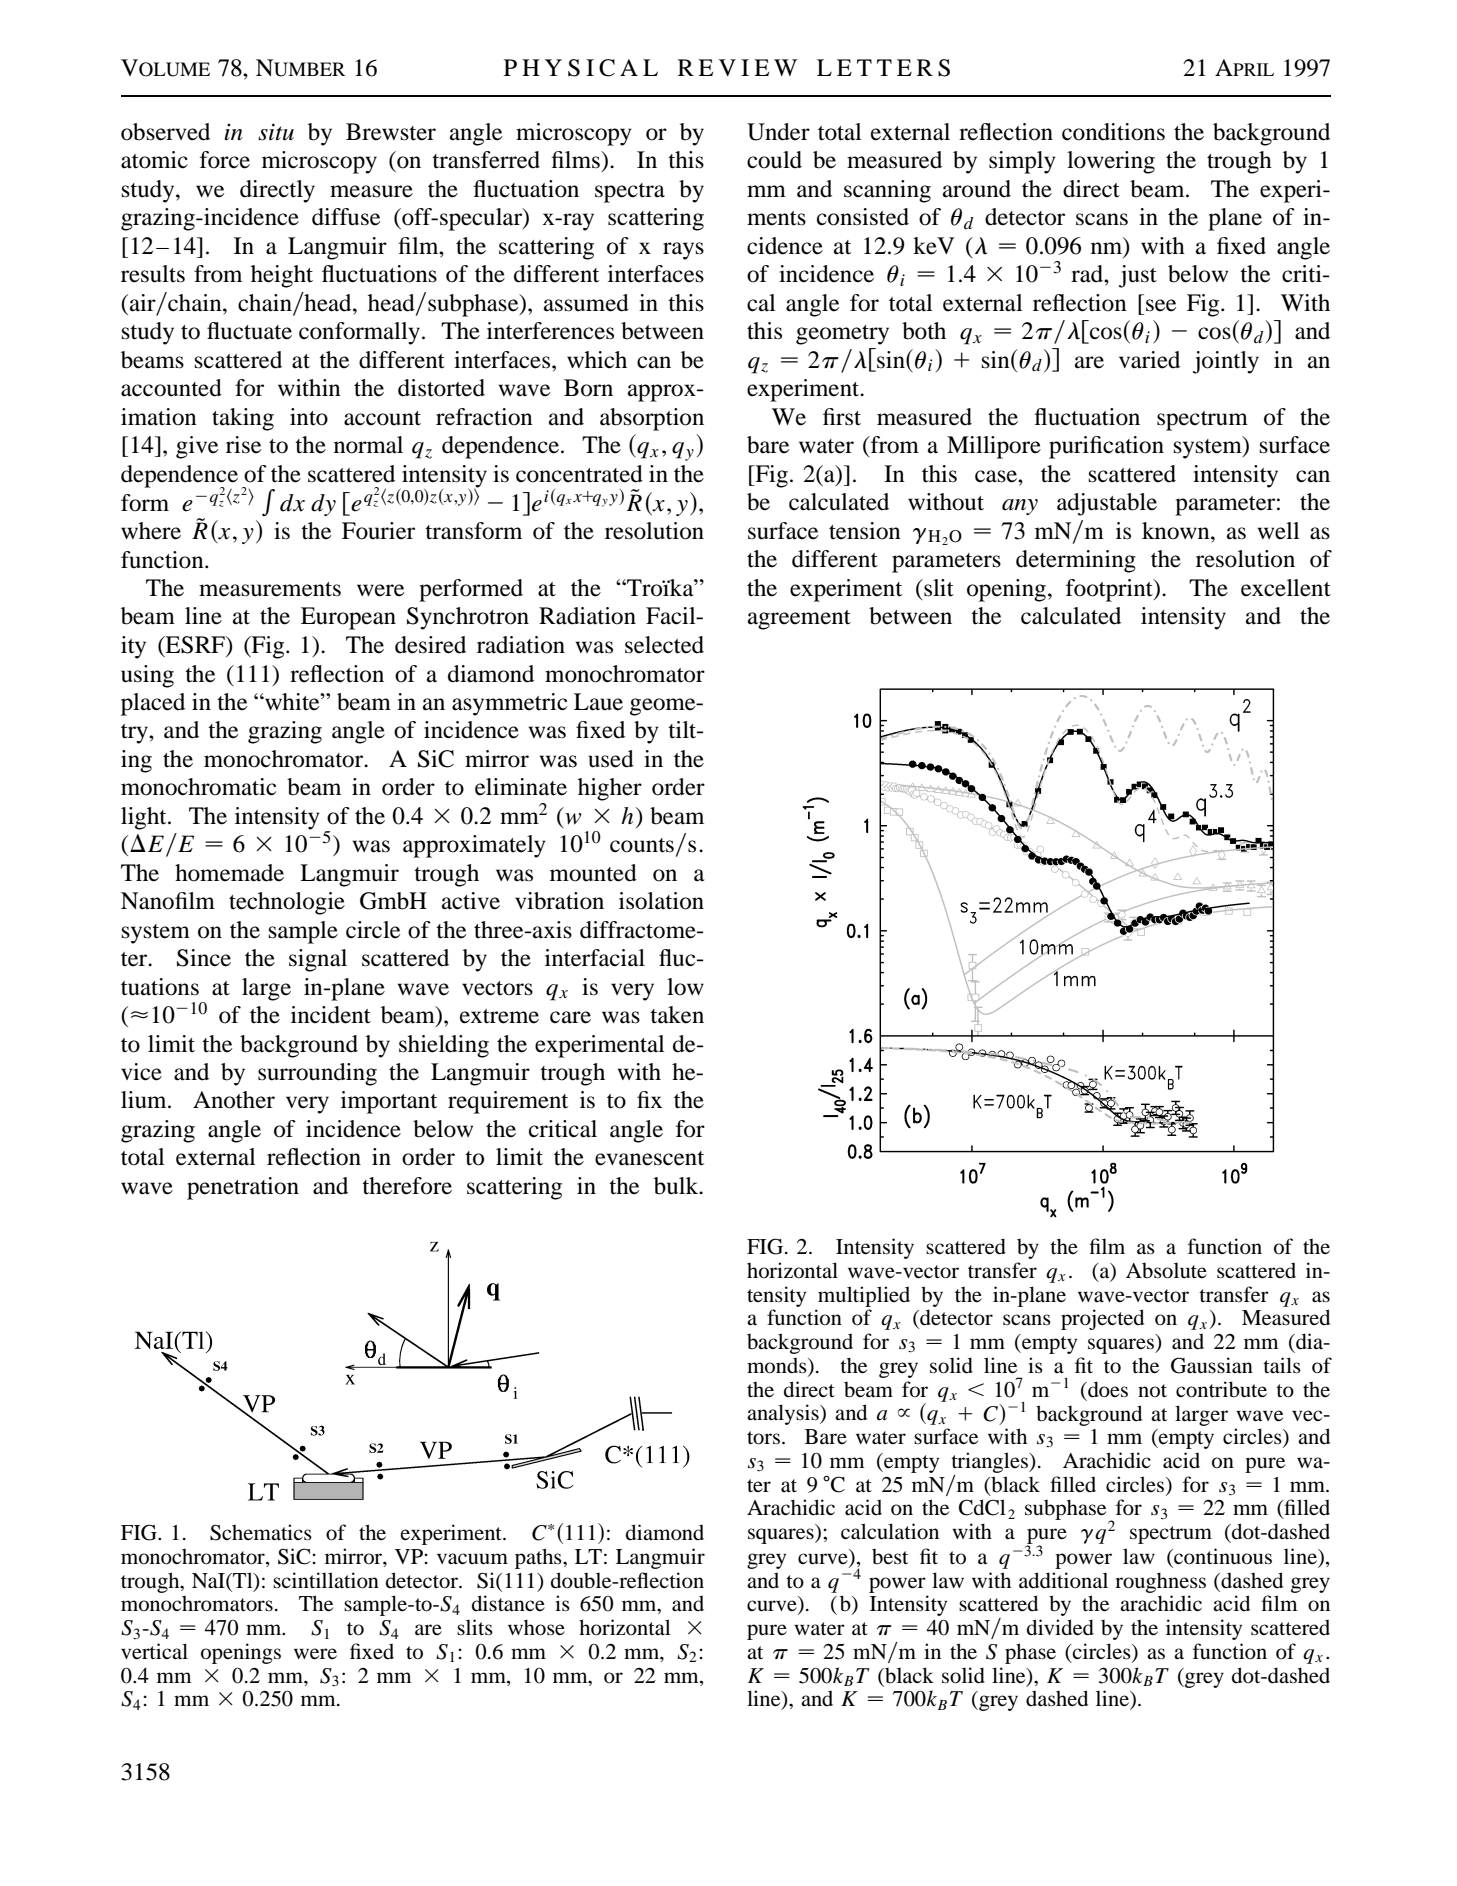 This screenshot has height=1886, width=1457. What do you see at coordinates (1110, 590) in the screenshot?
I see `footprint` at bounding box center [1110, 590].
